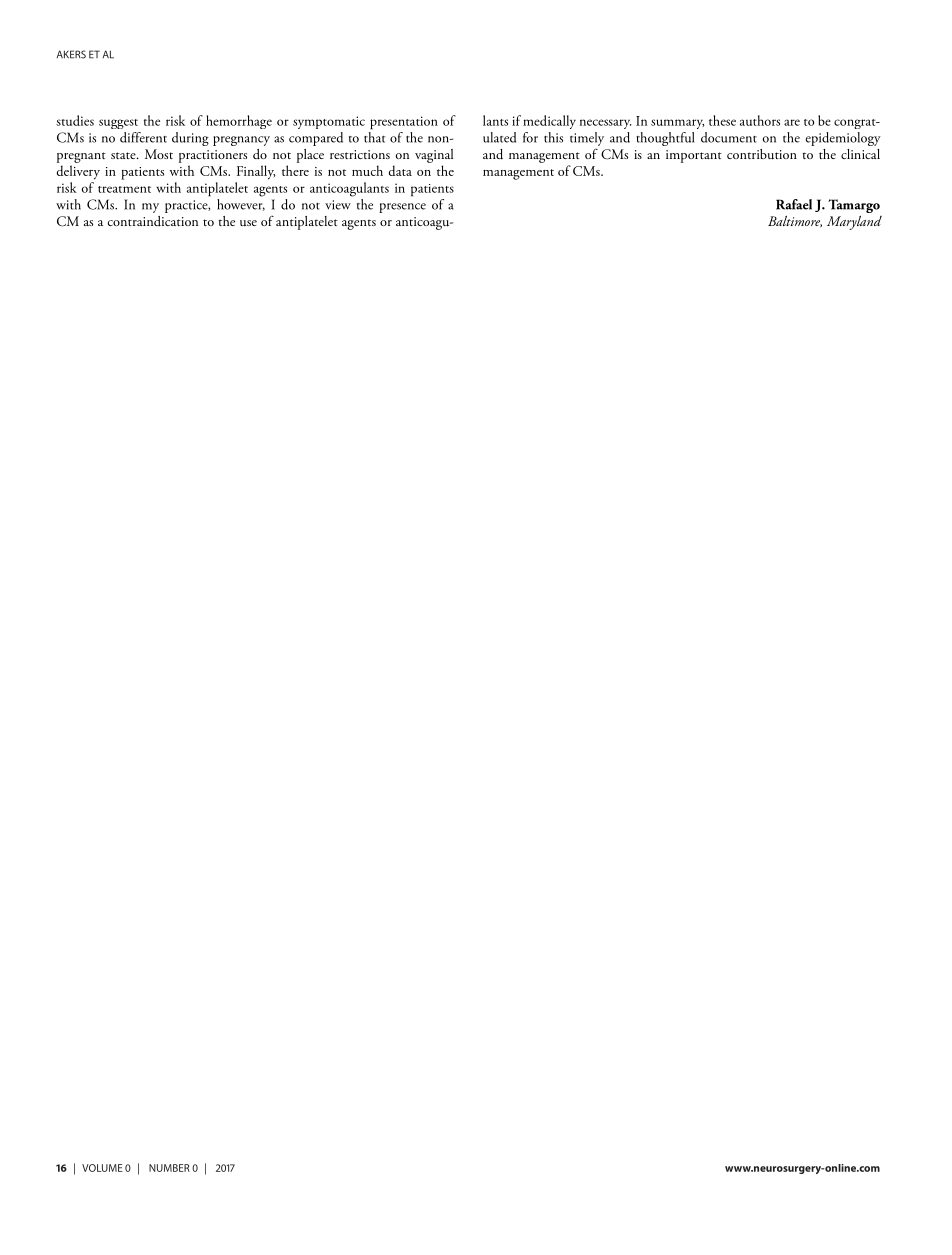  Describe the element at coordinates (854, 223) in the screenshot. I see `Maryland` at that location.
